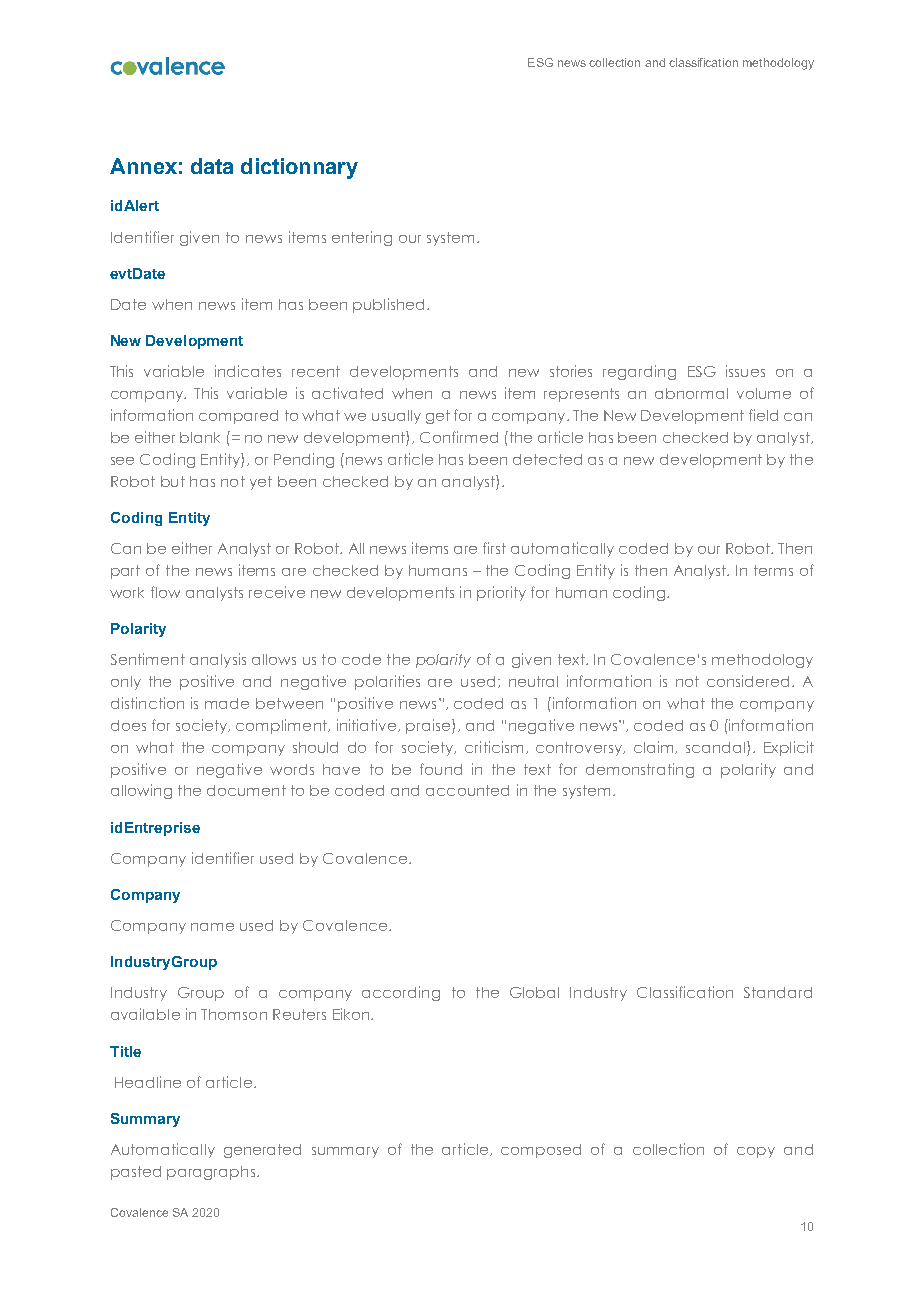 The height and width of the document is (1308, 924). Describe the element at coordinates (246, 790) in the document. I see `document` at that location.
